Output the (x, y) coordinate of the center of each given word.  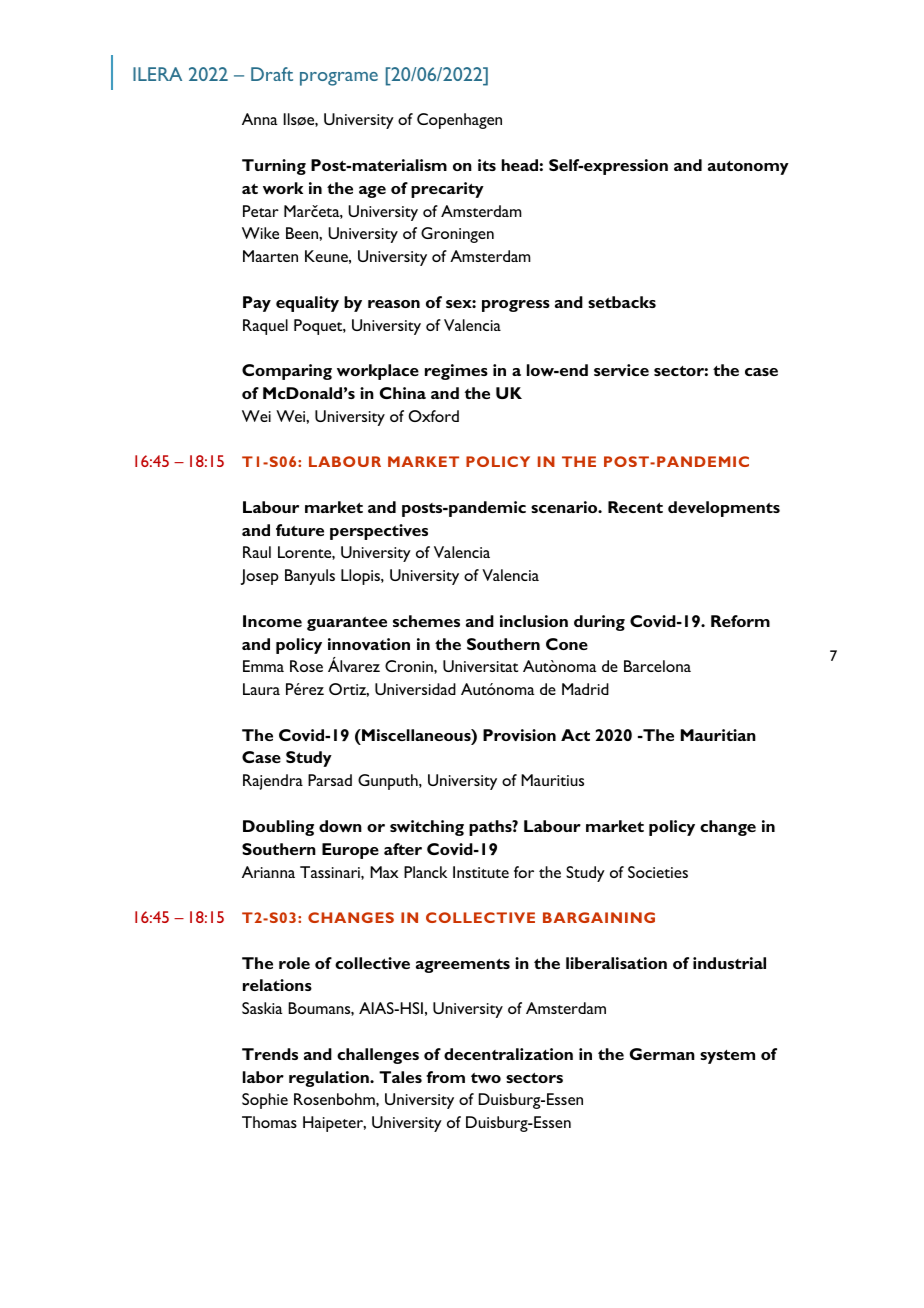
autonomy (748, 168)
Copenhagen (459, 121)
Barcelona (657, 666)
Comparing (287, 372)
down (340, 826)
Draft (272, 74)
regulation (330, 1079)
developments (724, 509)
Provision (519, 735)
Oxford (433, 416)
